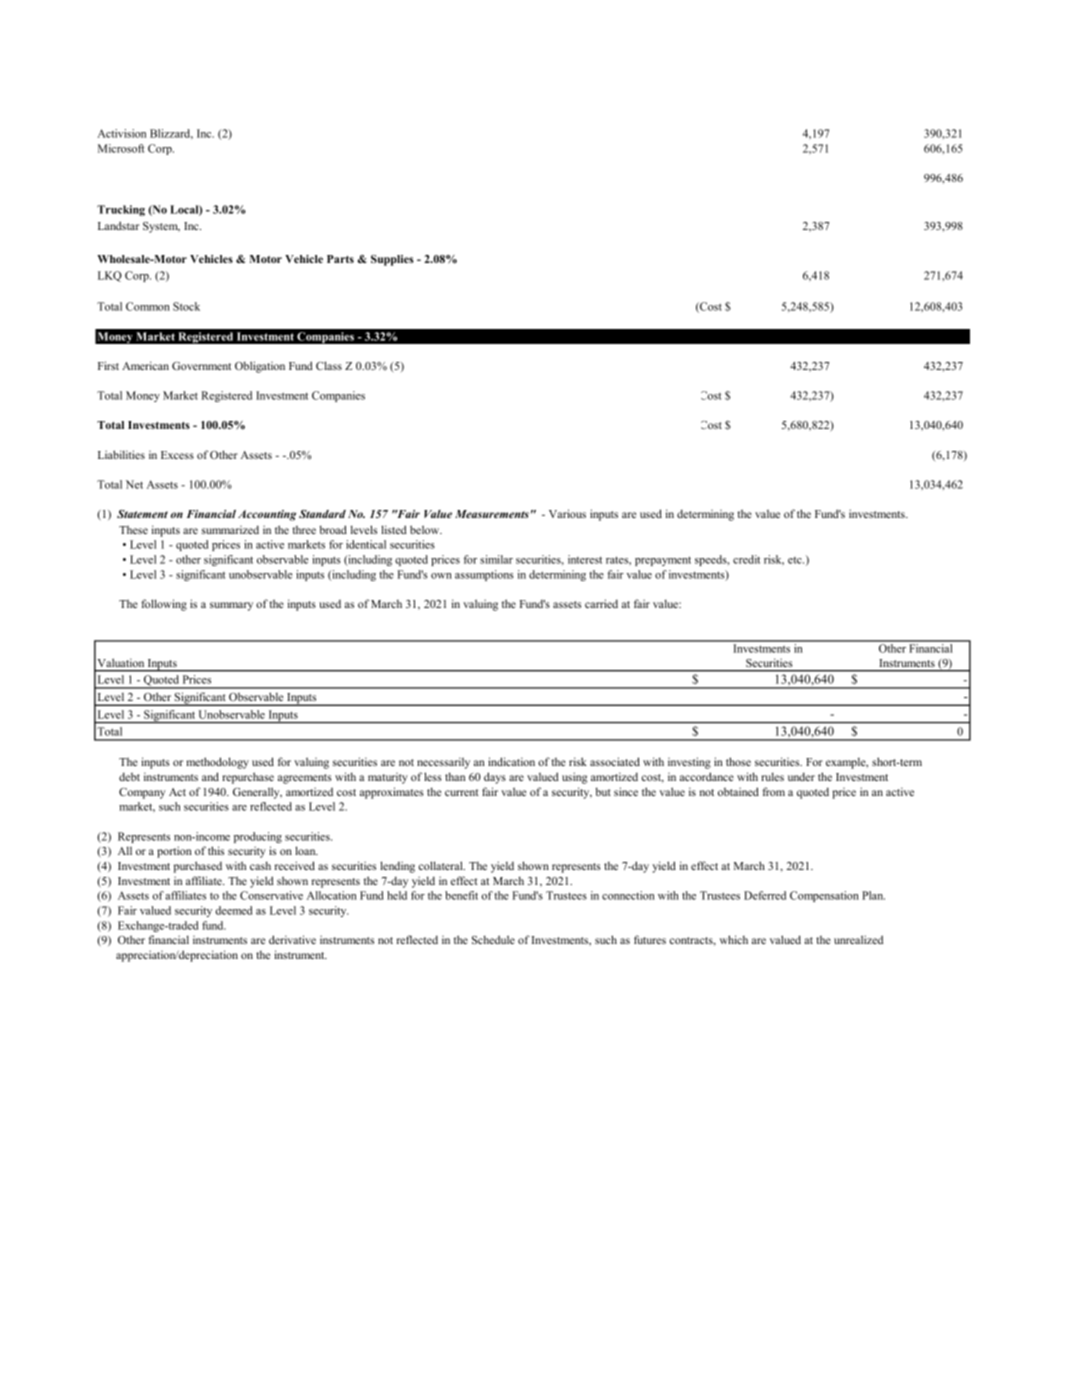  I want to click on indication, so click(511, 761).
